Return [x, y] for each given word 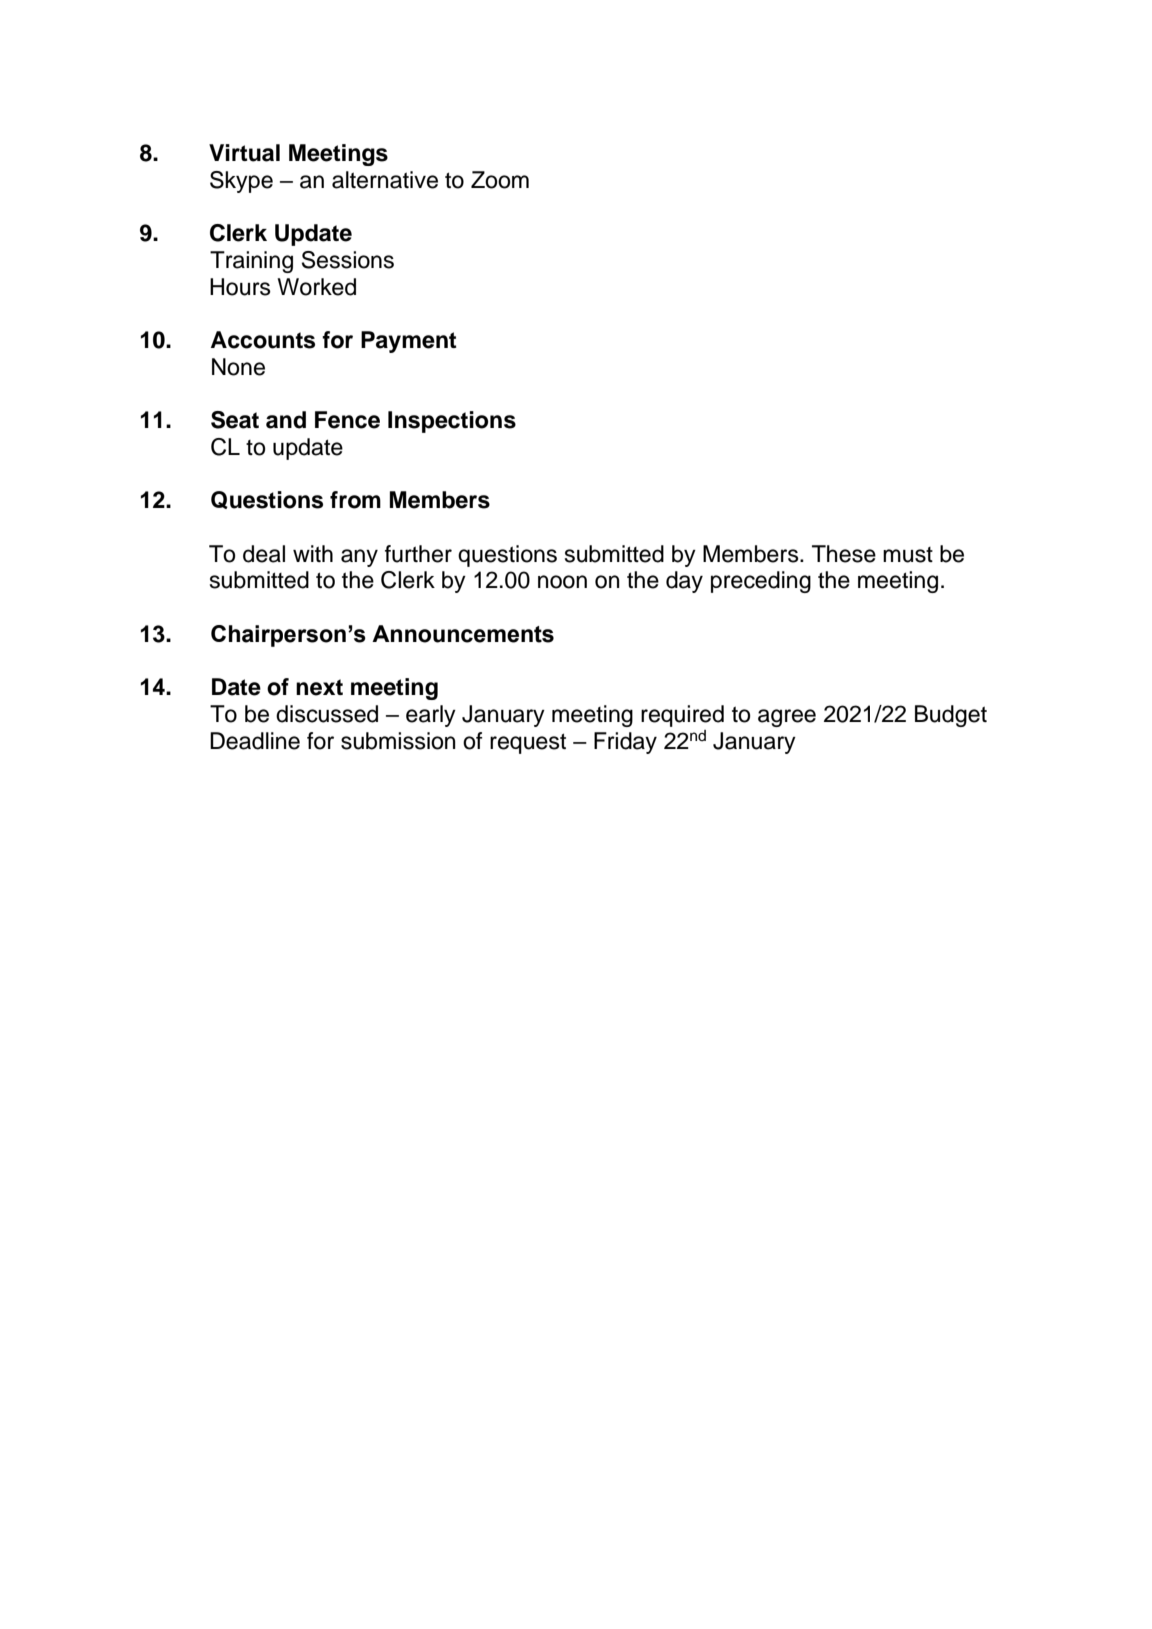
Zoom [500, 180]
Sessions [348, 260]
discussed [327, 714]
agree [787, 718]
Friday [625, 743]
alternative [385, 180]
